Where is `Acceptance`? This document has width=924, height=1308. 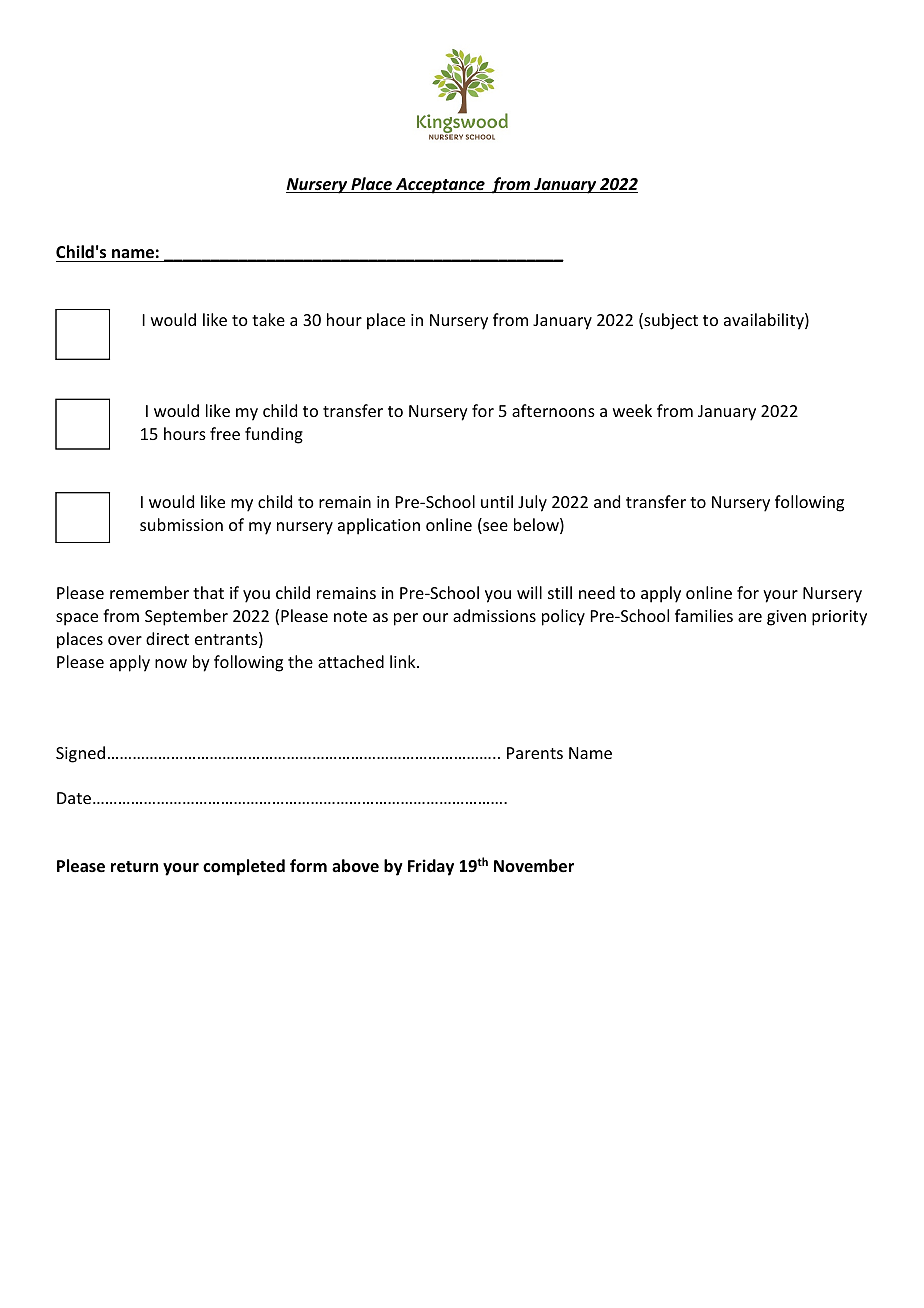 Acceptance is located at coordinates (440, 186).
